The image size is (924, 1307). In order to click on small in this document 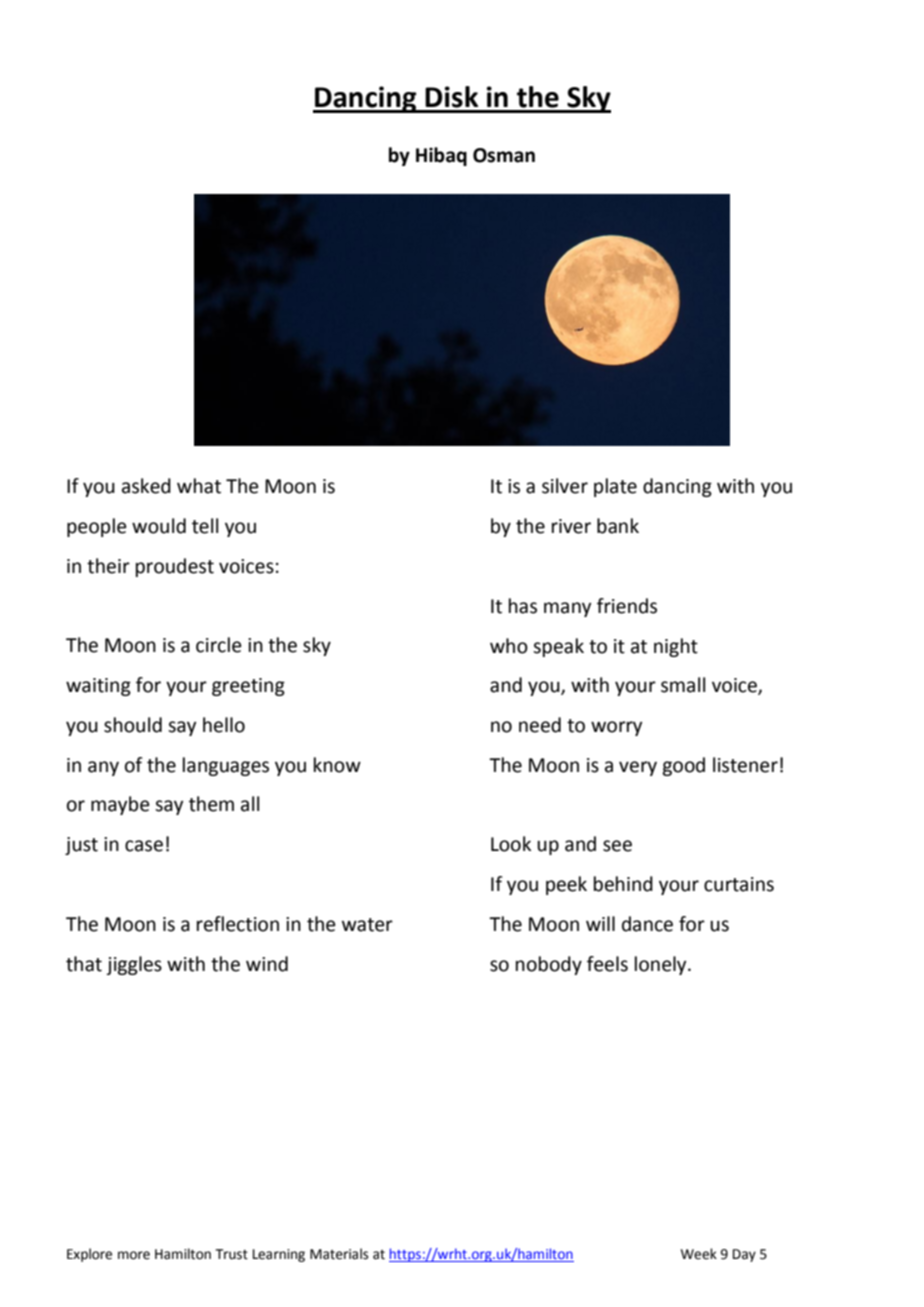, I will do `click(683, 685)`.
